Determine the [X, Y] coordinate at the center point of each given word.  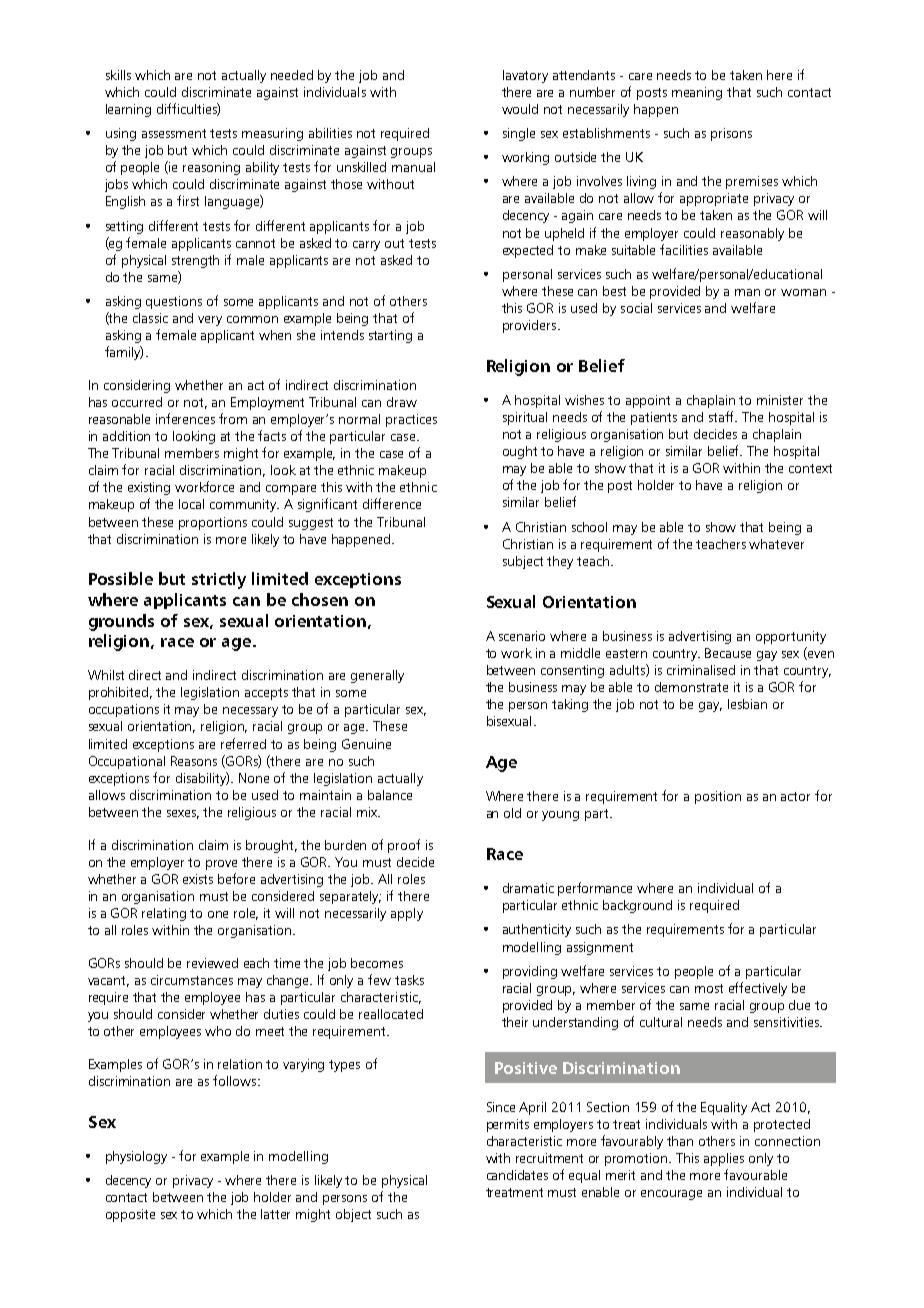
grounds [121, 622]
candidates [517, 1175]
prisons [731, 134]
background [637, 906]
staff [723, 416]
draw [402, 402]
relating [164, 914]
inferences [185, 418]
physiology [136, 1157]
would [520, 109]
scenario [522, 636]
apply [407, 914]
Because [728, 653]
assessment [174, 133]
